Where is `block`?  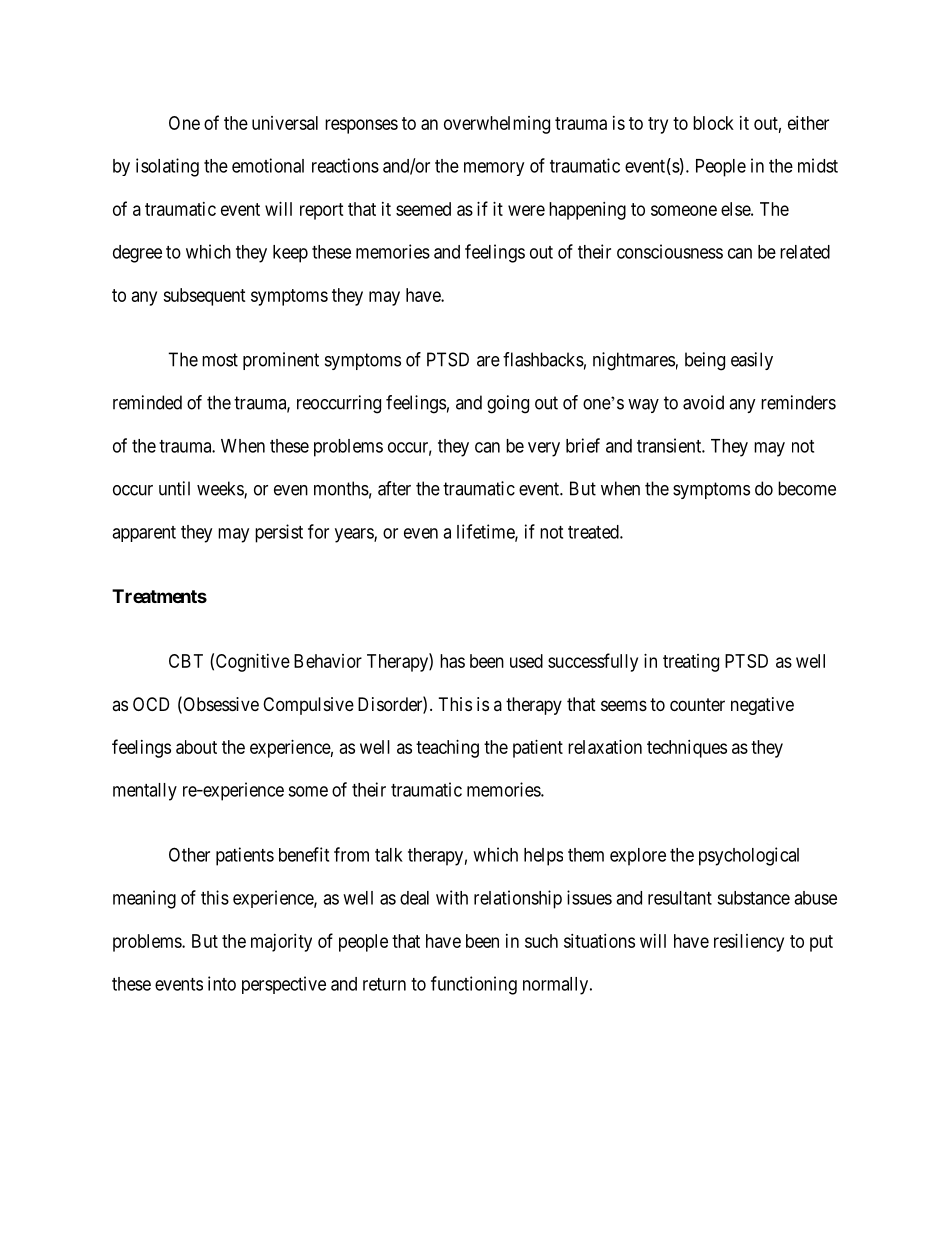
block is located at coordinates (713, 123).
